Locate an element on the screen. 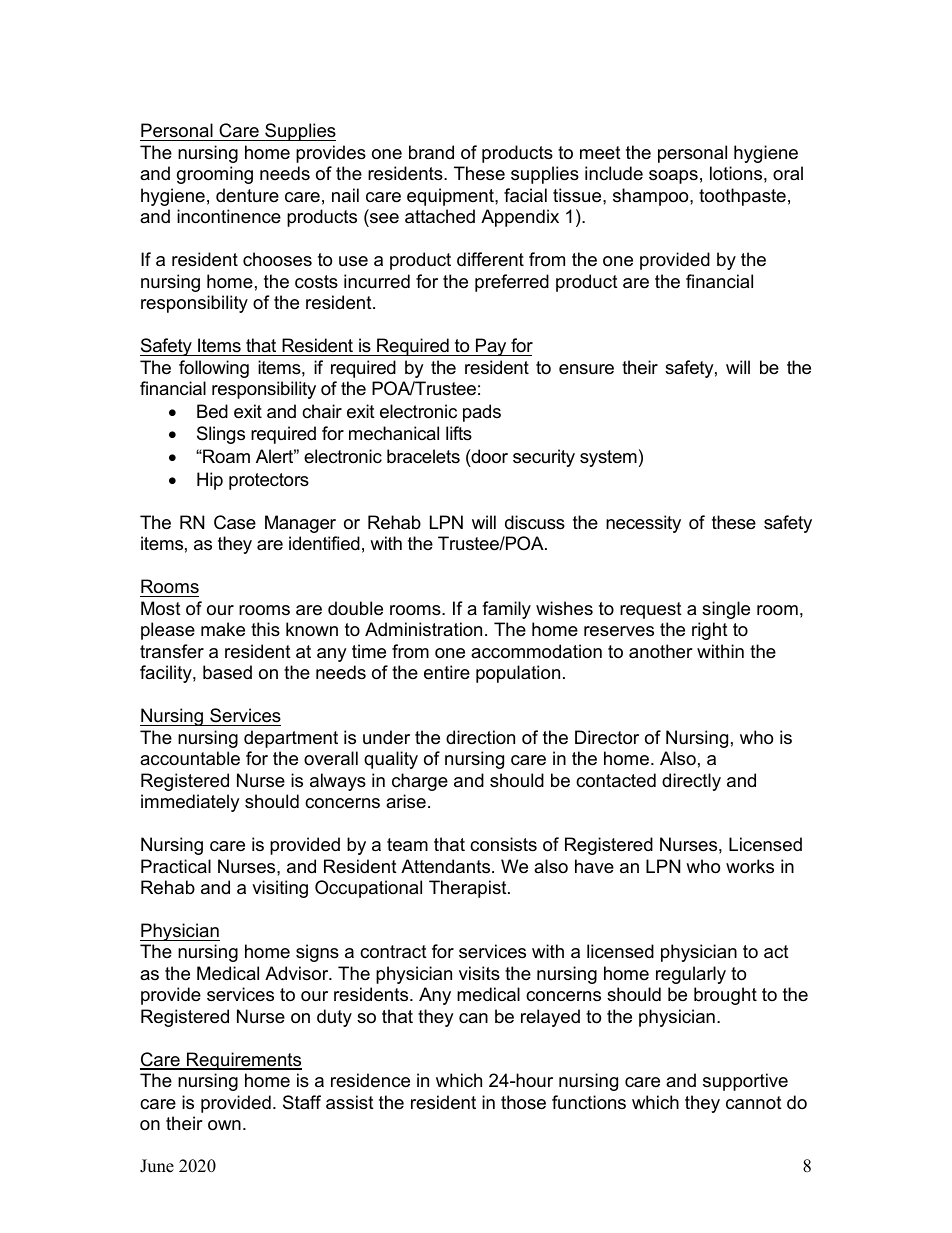 The height and width of the screenshot is (1233, 952). regularly is located at coordinates (691, 975).
